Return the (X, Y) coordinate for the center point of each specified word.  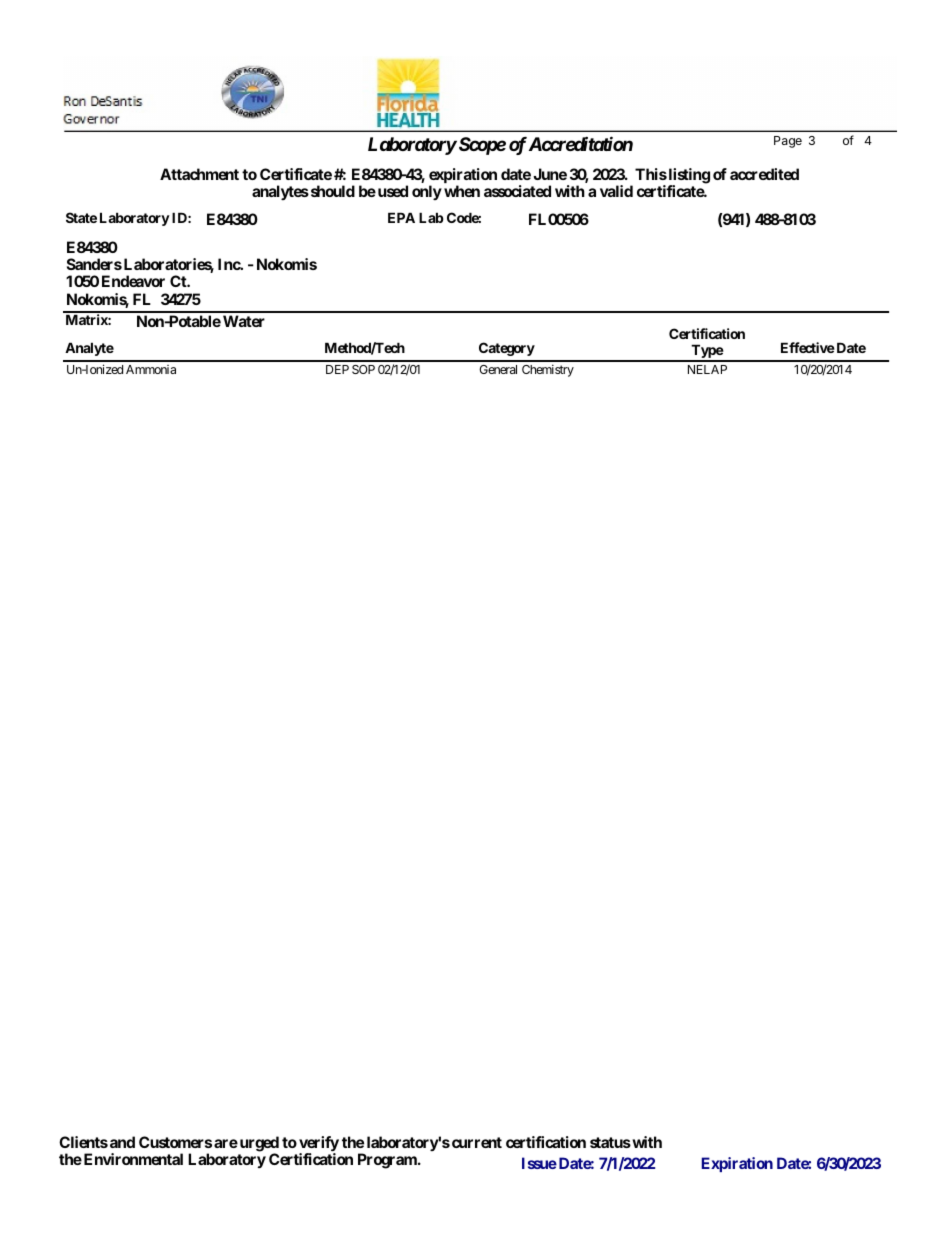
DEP (337, 369)
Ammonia (151, 369)
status (610, 1142)
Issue (539, 1163)
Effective (808, 347)
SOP (363, 369)
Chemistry (548, 370)
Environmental (133, 1159)
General (498, 369)
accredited (764, 174)
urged (258, 1145)
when (462, 191)
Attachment (199, 174)
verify (319, 1145)
